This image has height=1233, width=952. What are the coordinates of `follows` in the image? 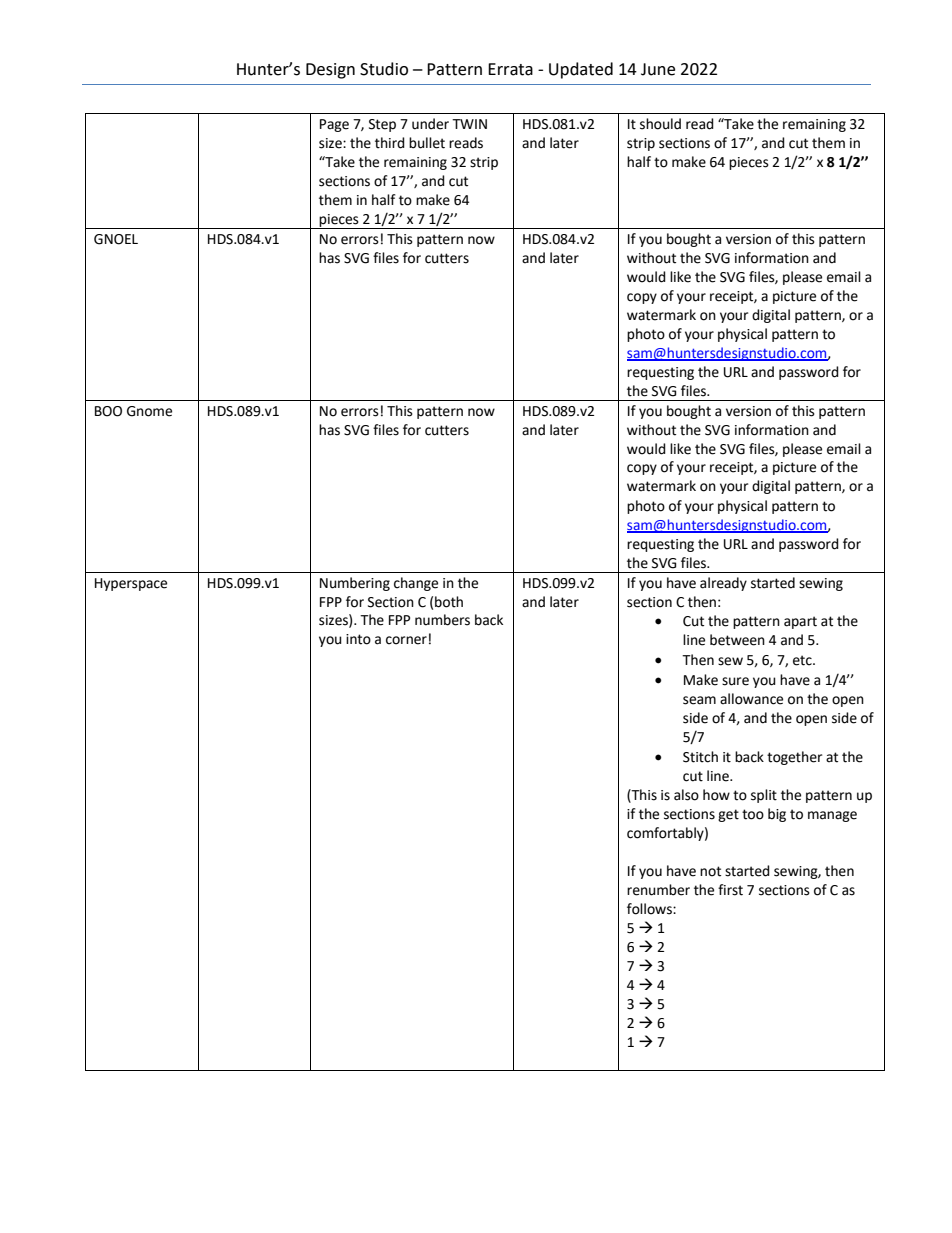 It's located at (650, 909).
